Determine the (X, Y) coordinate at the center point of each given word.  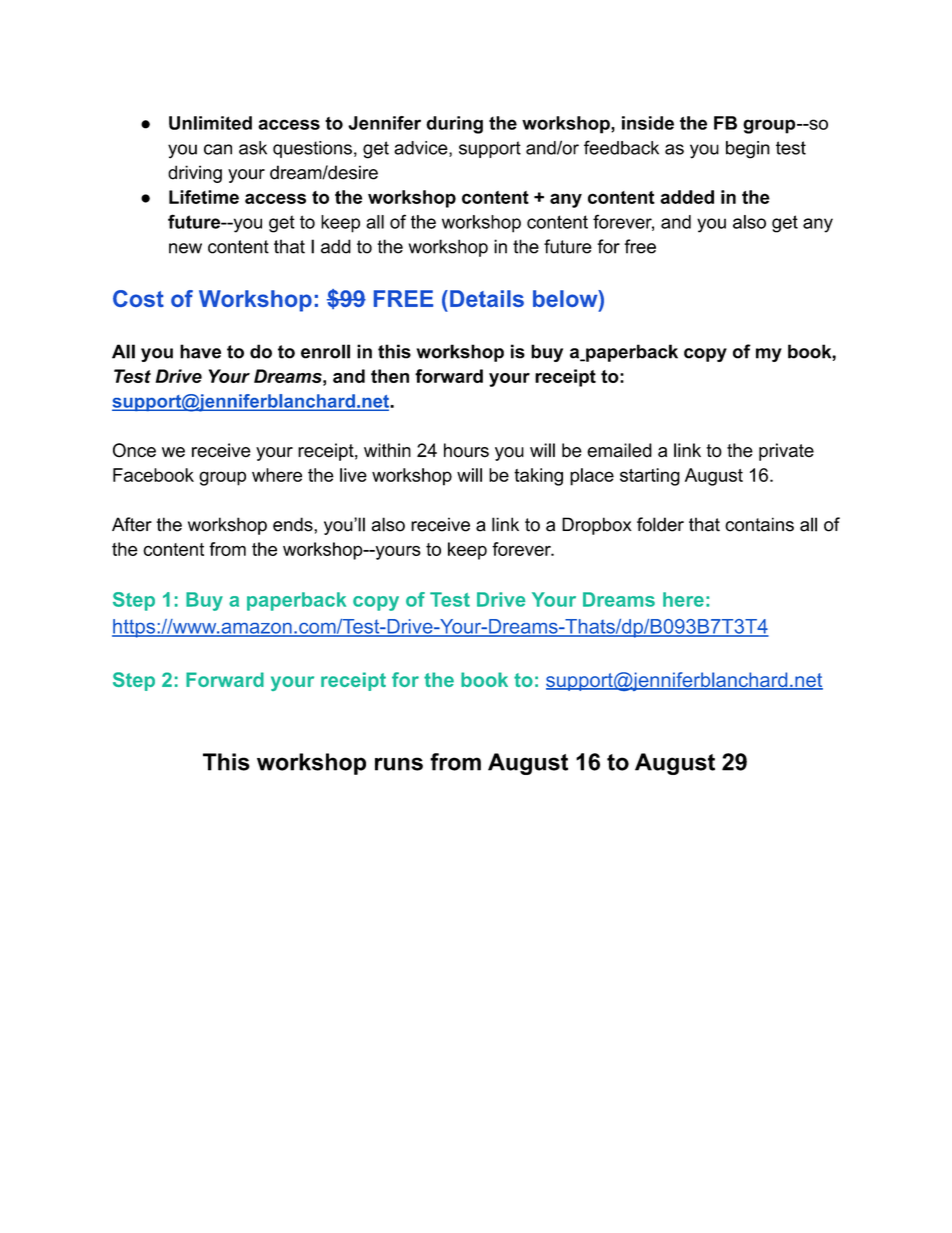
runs (399, 764)
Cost (138, 298)
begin (748, 150)
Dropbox (597, 526)
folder (660, 524)
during (454, 125)
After (132, 524)
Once (134, 450)
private (786, 452)
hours (466, 450)
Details (487, 298)
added (687, 197)
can (218, 149)
